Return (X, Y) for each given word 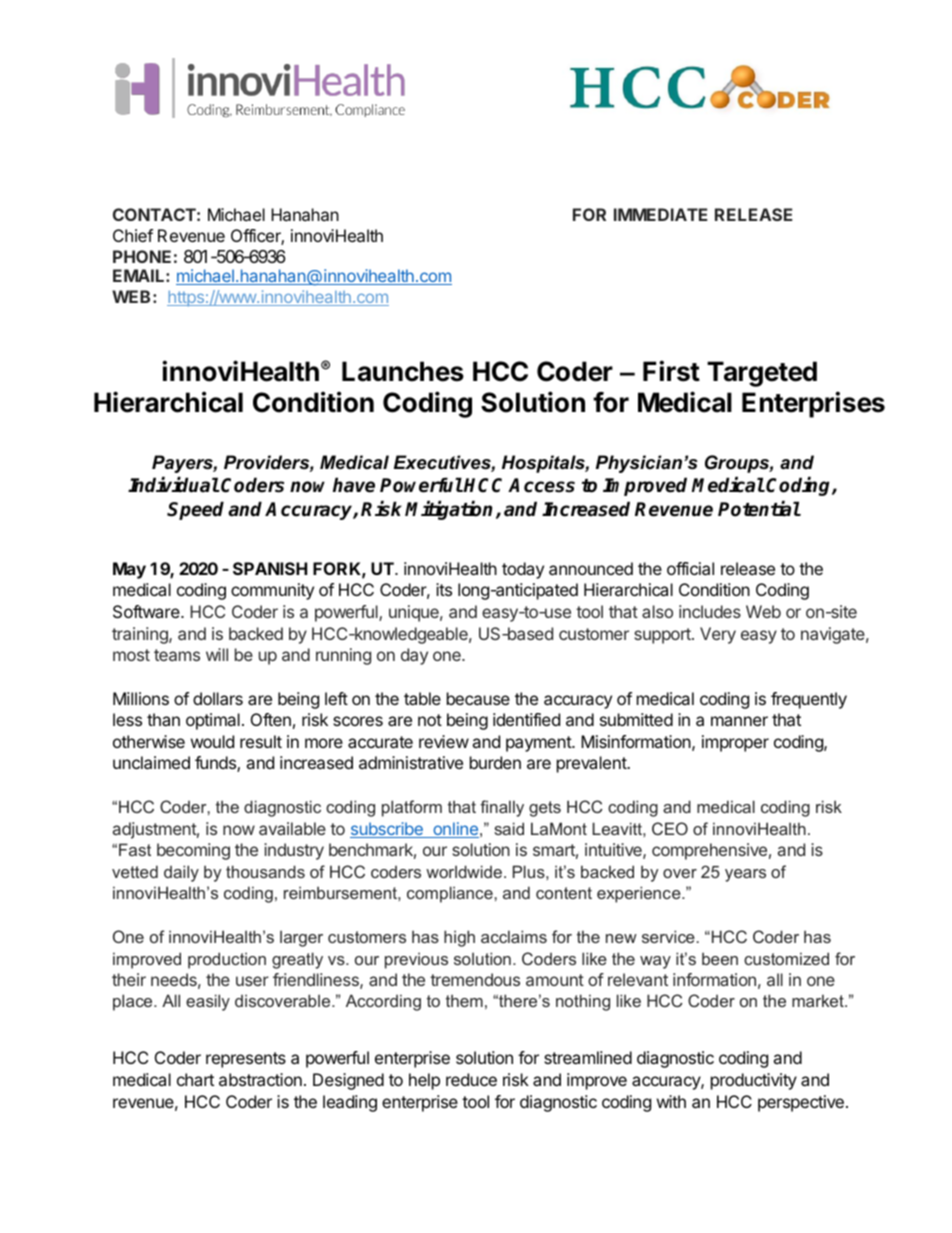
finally (502, 808)
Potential (759, 509)
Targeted (762, 374)
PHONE (142, 256)
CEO (670, 828)
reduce (471, 1079)
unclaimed (151, 762)
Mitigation (448, 510)
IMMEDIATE (660, 214)
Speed (195, 510)
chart (195, 1079)
